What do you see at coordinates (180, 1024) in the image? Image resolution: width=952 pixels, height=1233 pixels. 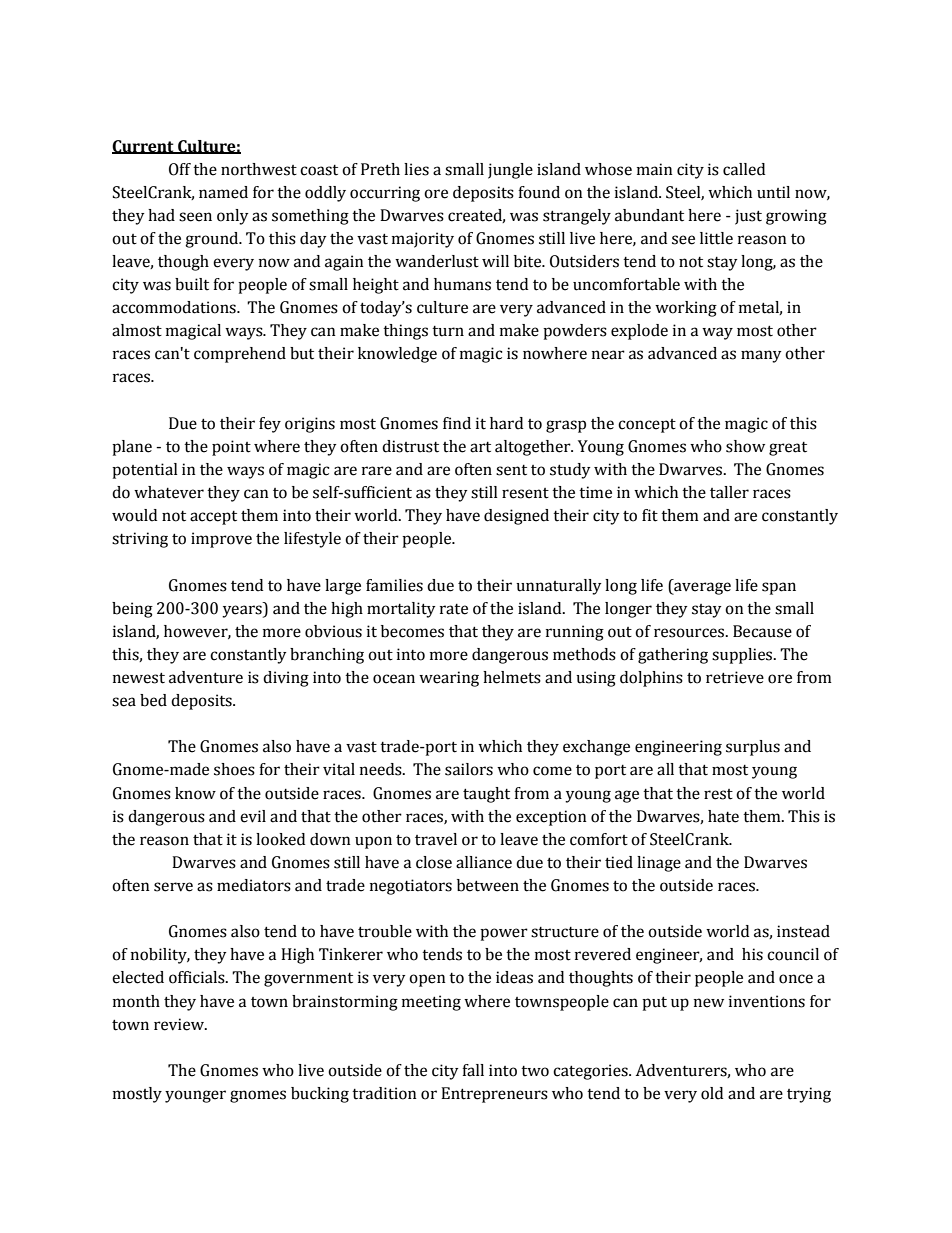 I see `review` at bounding box center [180, 1024].
